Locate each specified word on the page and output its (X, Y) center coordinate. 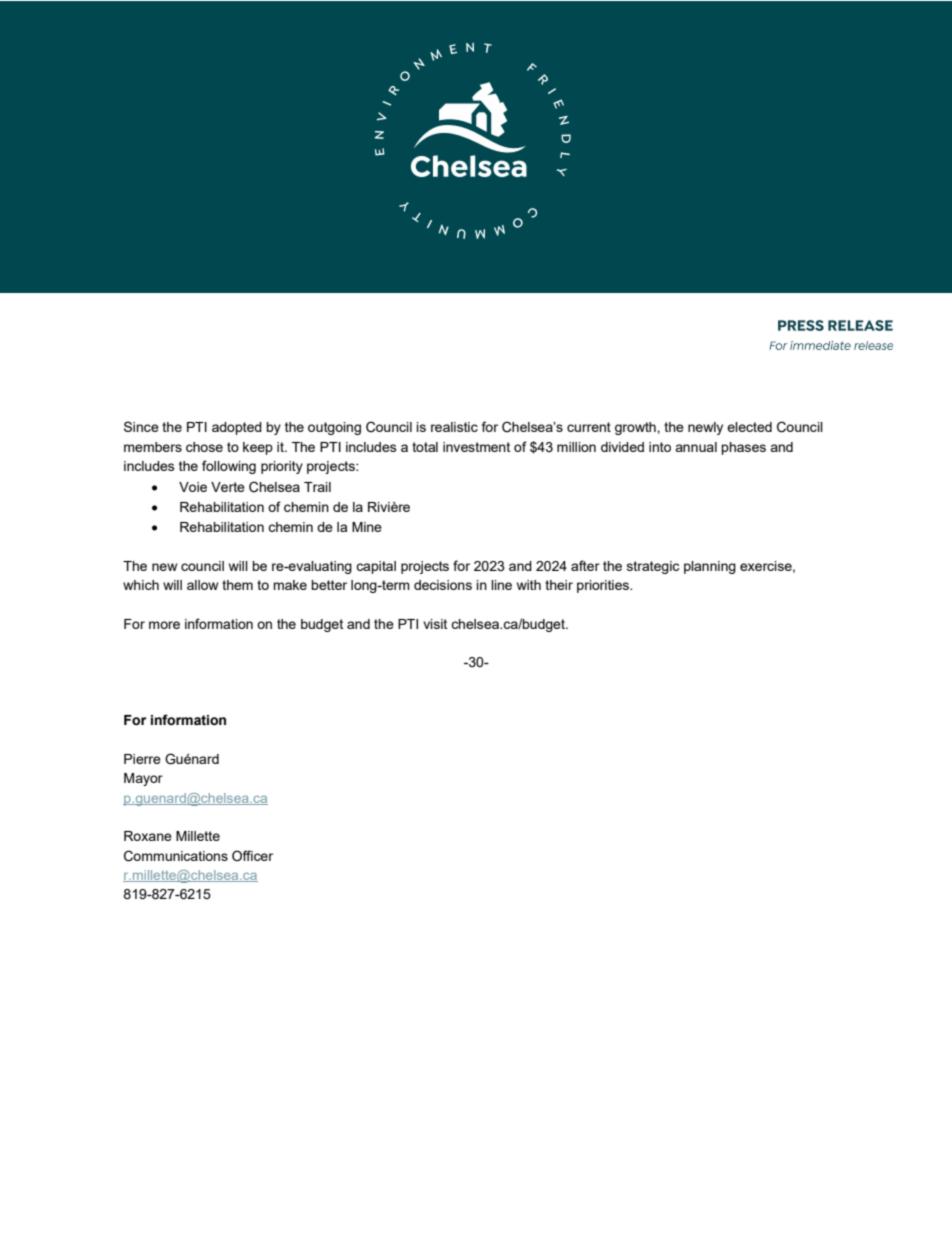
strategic (653, 567)
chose (204, 447)
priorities (604, 586)
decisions (443, 585)
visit (435, 624)
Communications (176, 856)
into (660, 447)
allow (202, 585)
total (425, 447)
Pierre (142, 759)
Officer (252, 855)
